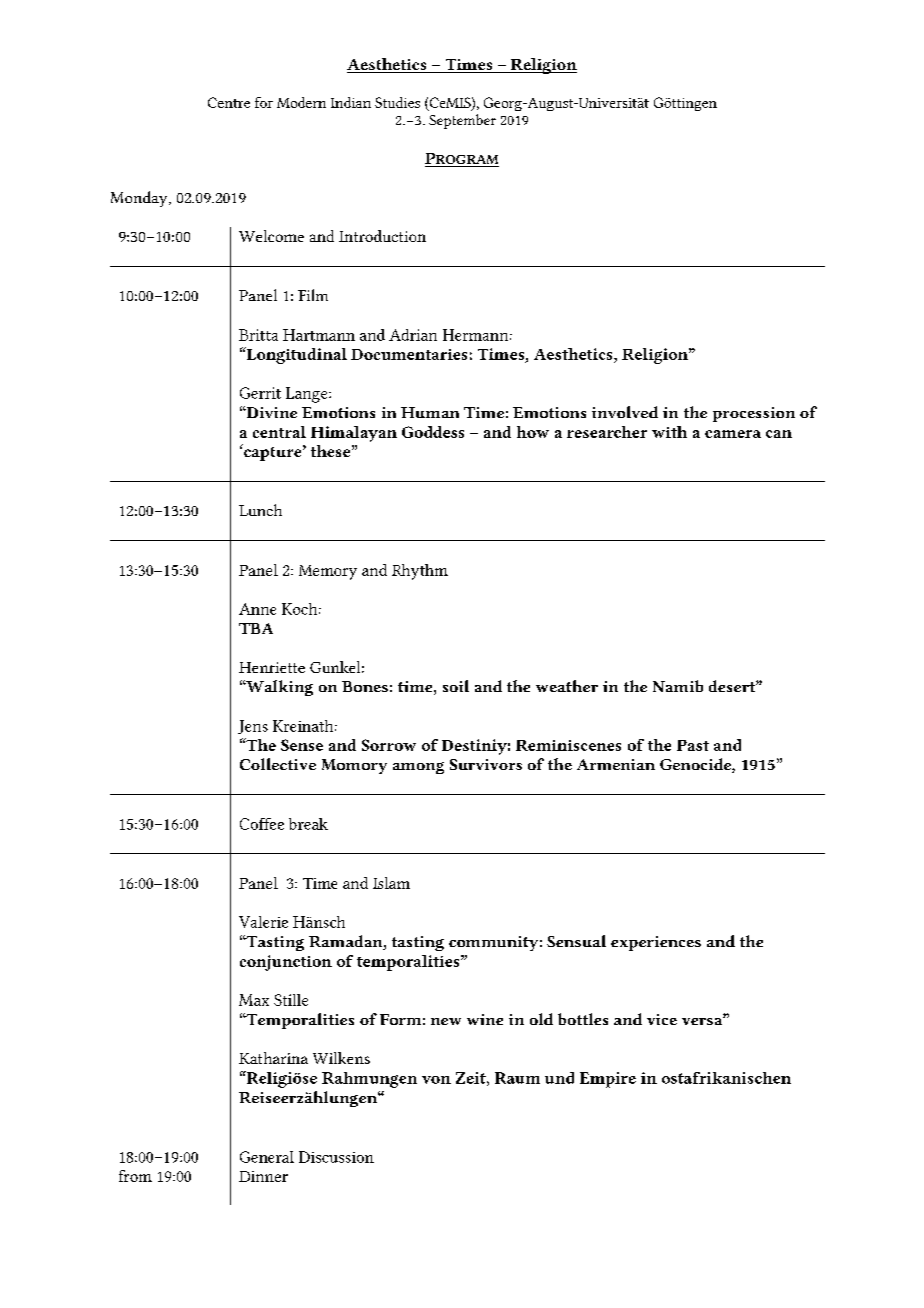 The image size is (924, 1308). I want to click on experiences, so click(656, 943).
